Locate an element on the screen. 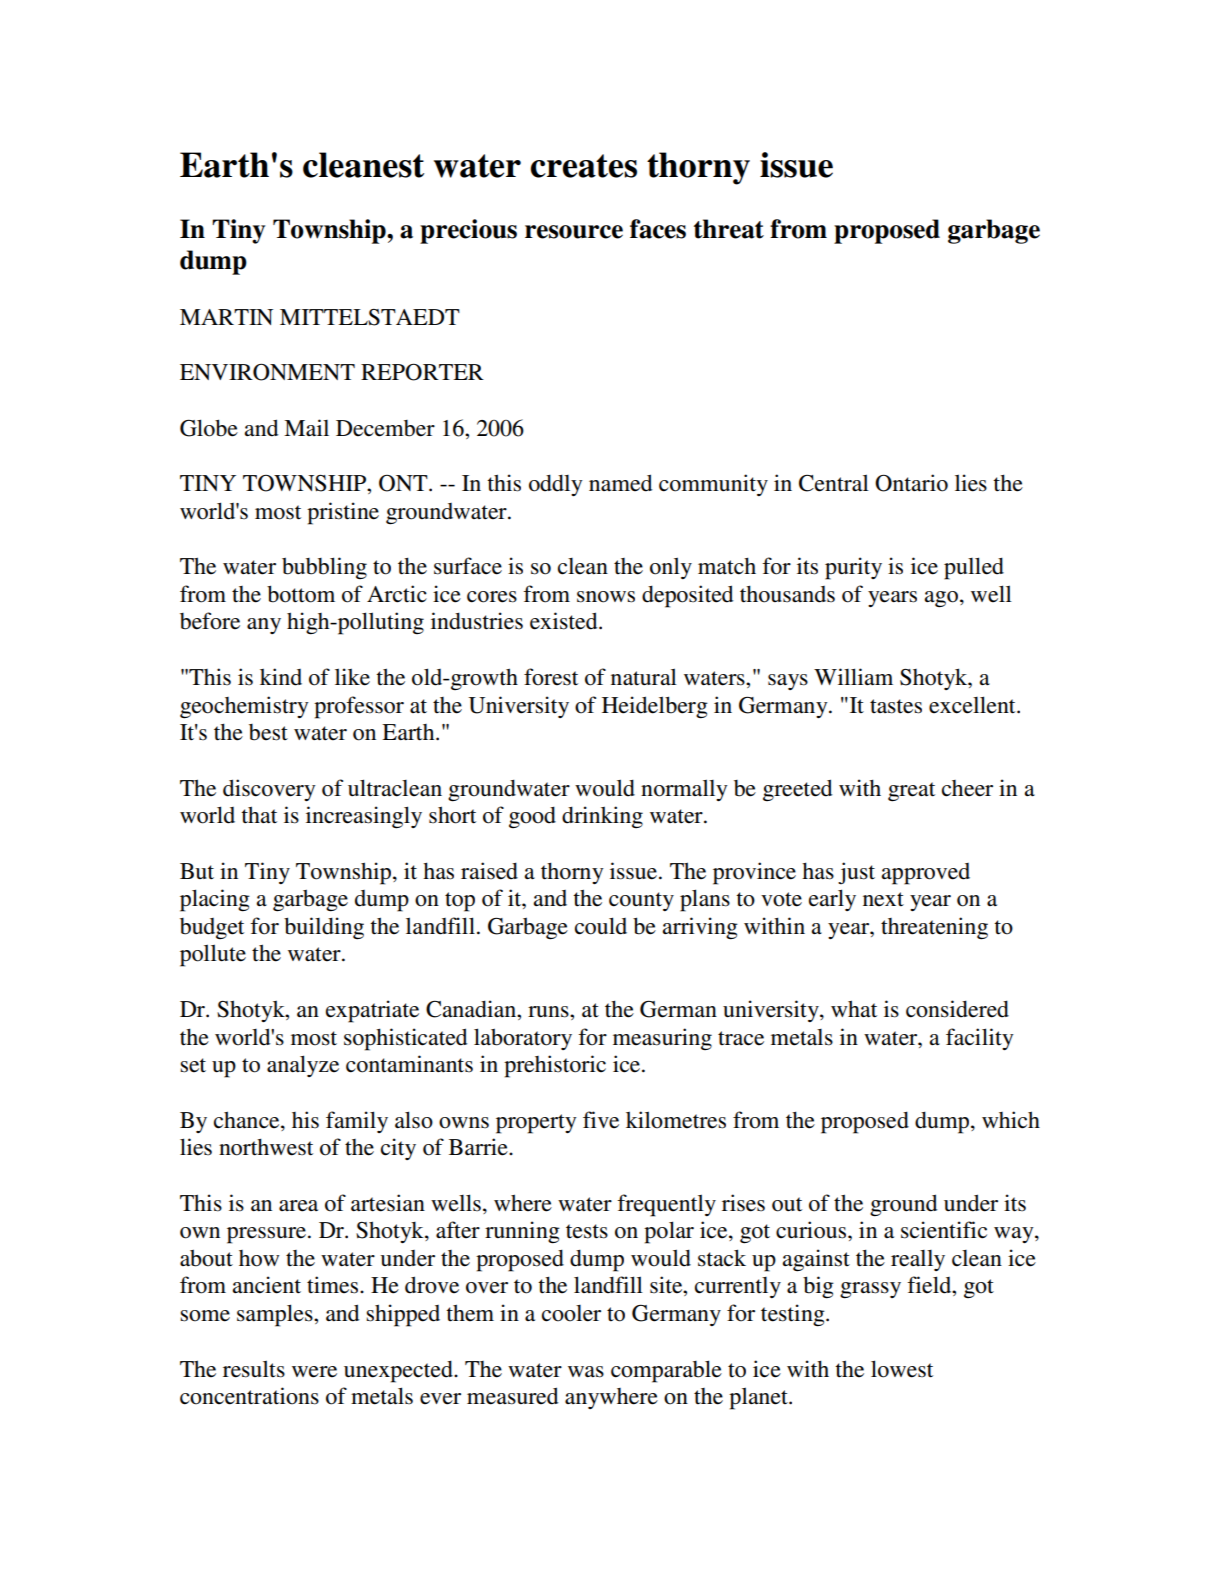 This screenshot has height=1582, width=1222. ago is located at coordinates (941, 599).
